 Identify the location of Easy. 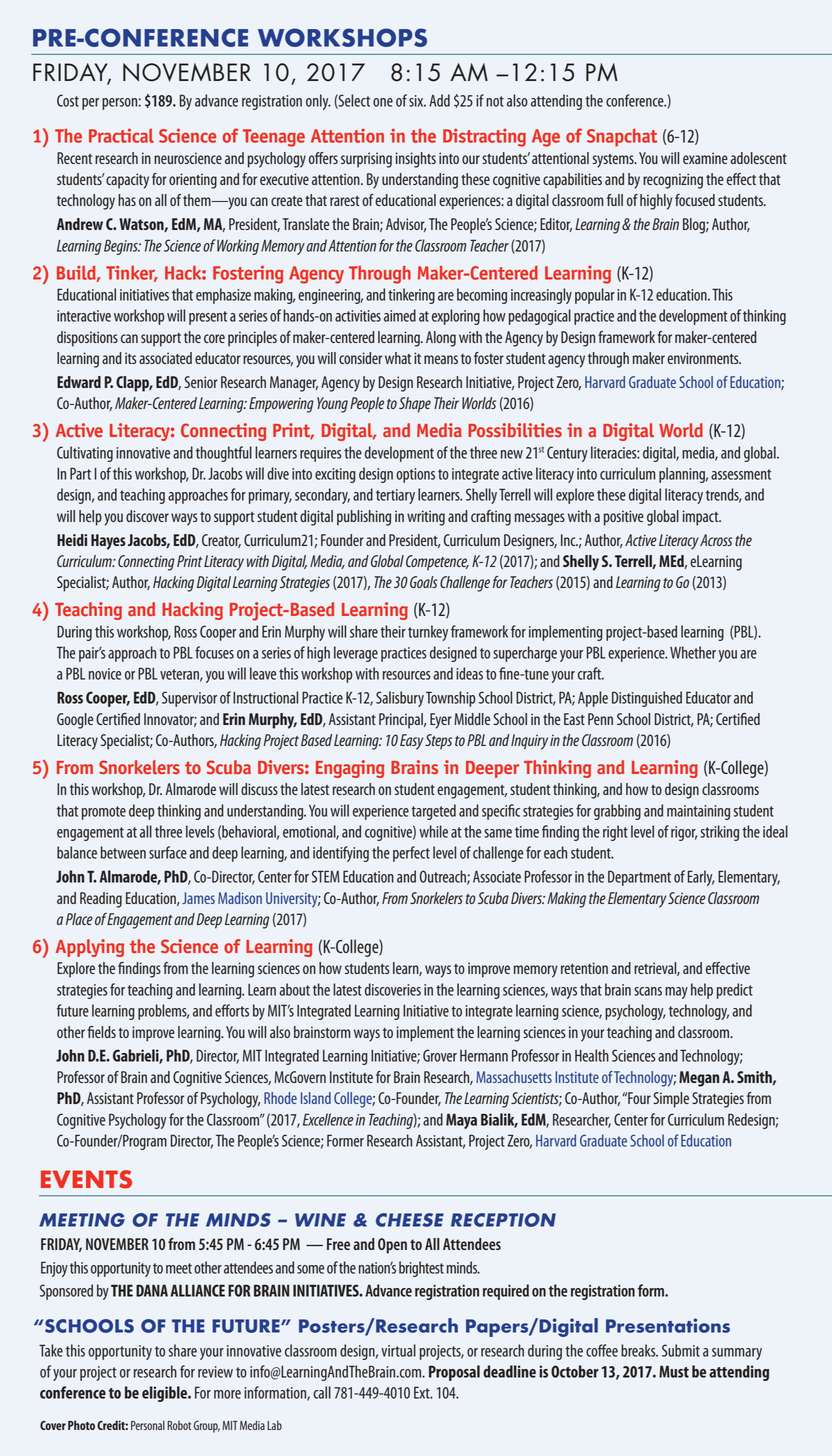
(411, 742).
